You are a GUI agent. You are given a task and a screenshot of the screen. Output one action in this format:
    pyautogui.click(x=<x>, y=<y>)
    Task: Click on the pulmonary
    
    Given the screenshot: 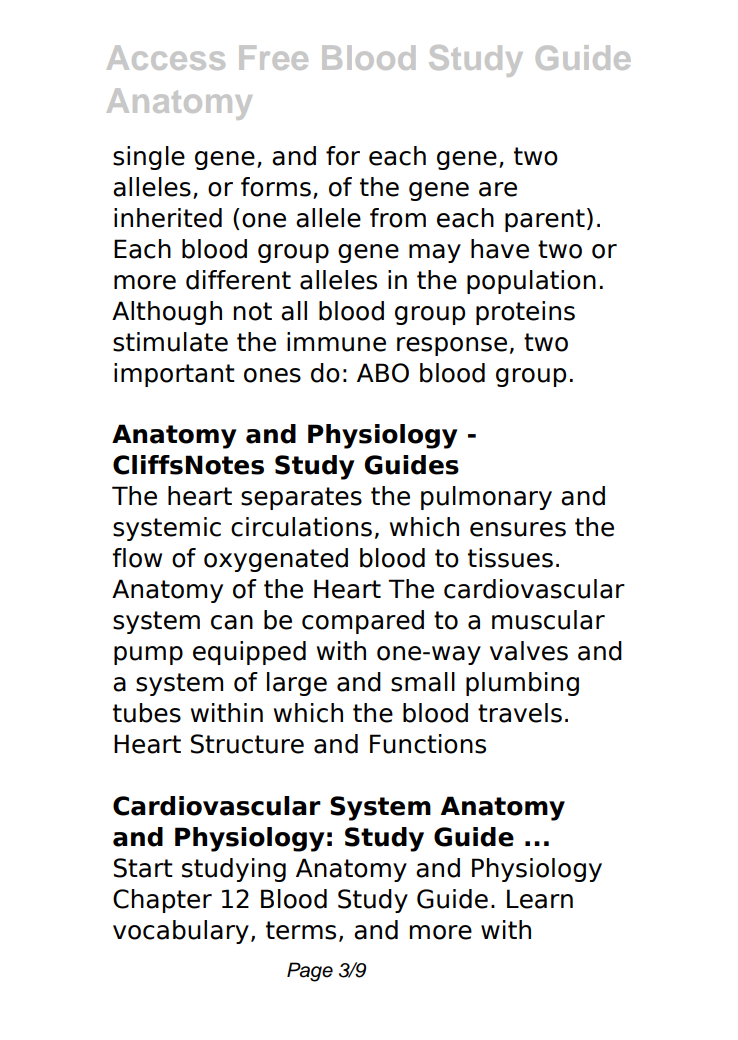 What is the action you would take?
    pyautogui.click(x=486, y=498)
